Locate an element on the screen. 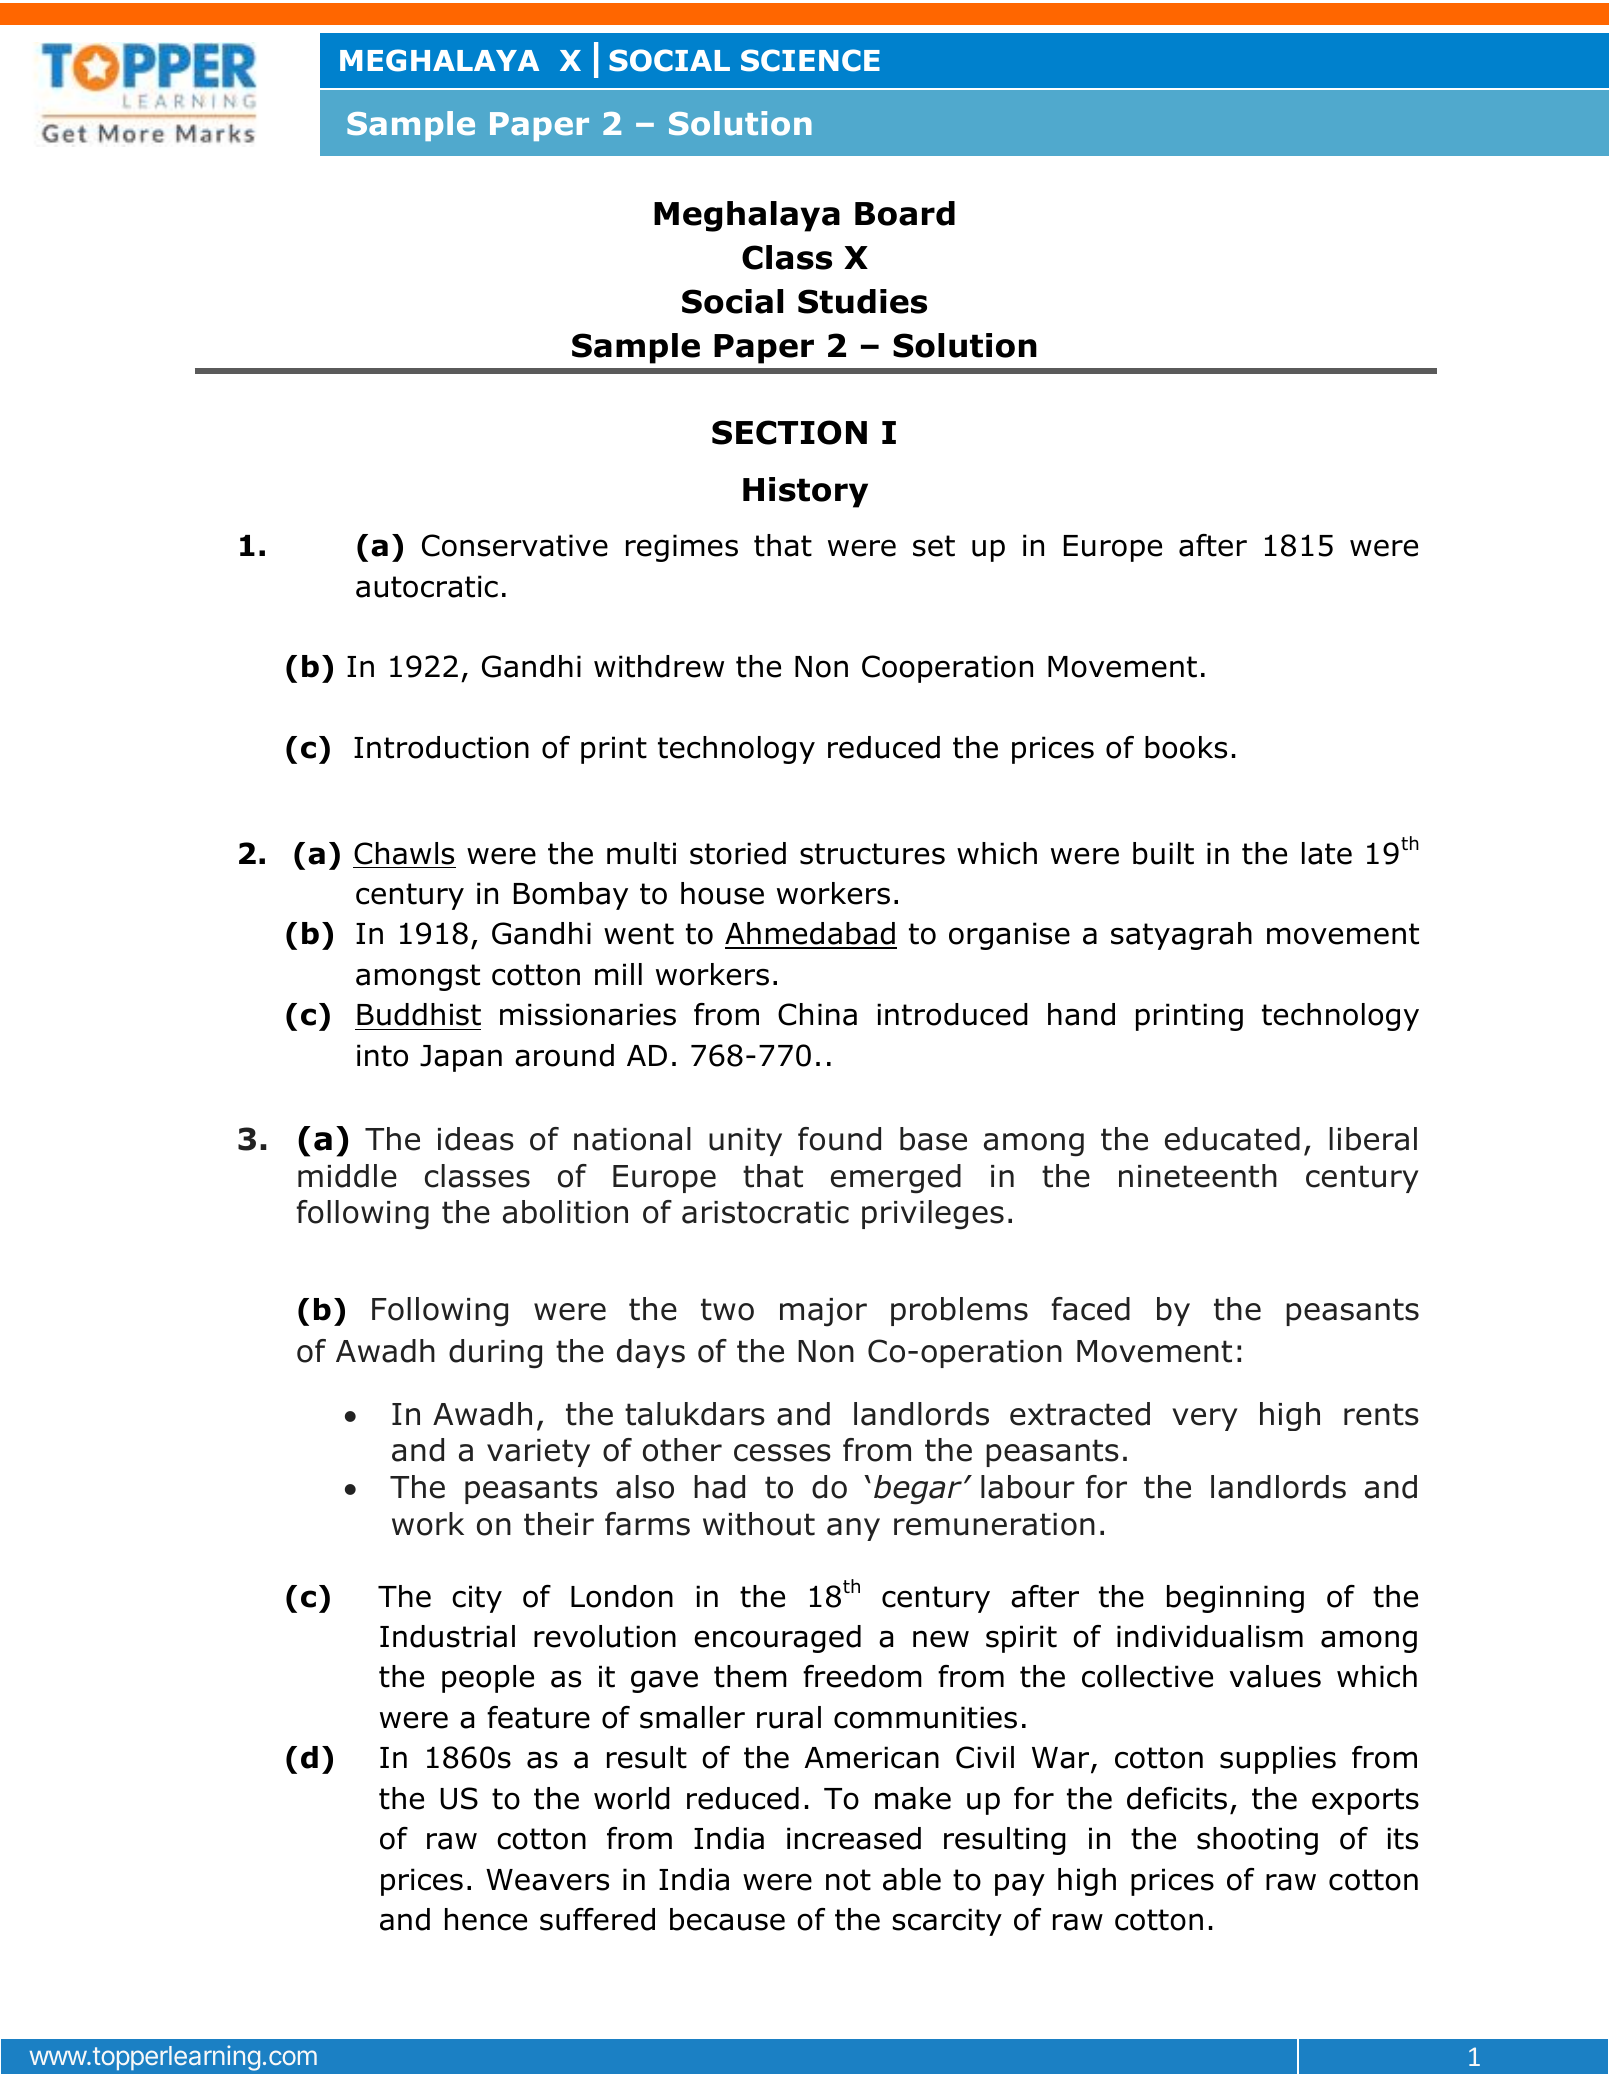 Image resolution: width=1609 pixels, height=2082 pixels. SCIENCE is located at coordinates (810, 60).
